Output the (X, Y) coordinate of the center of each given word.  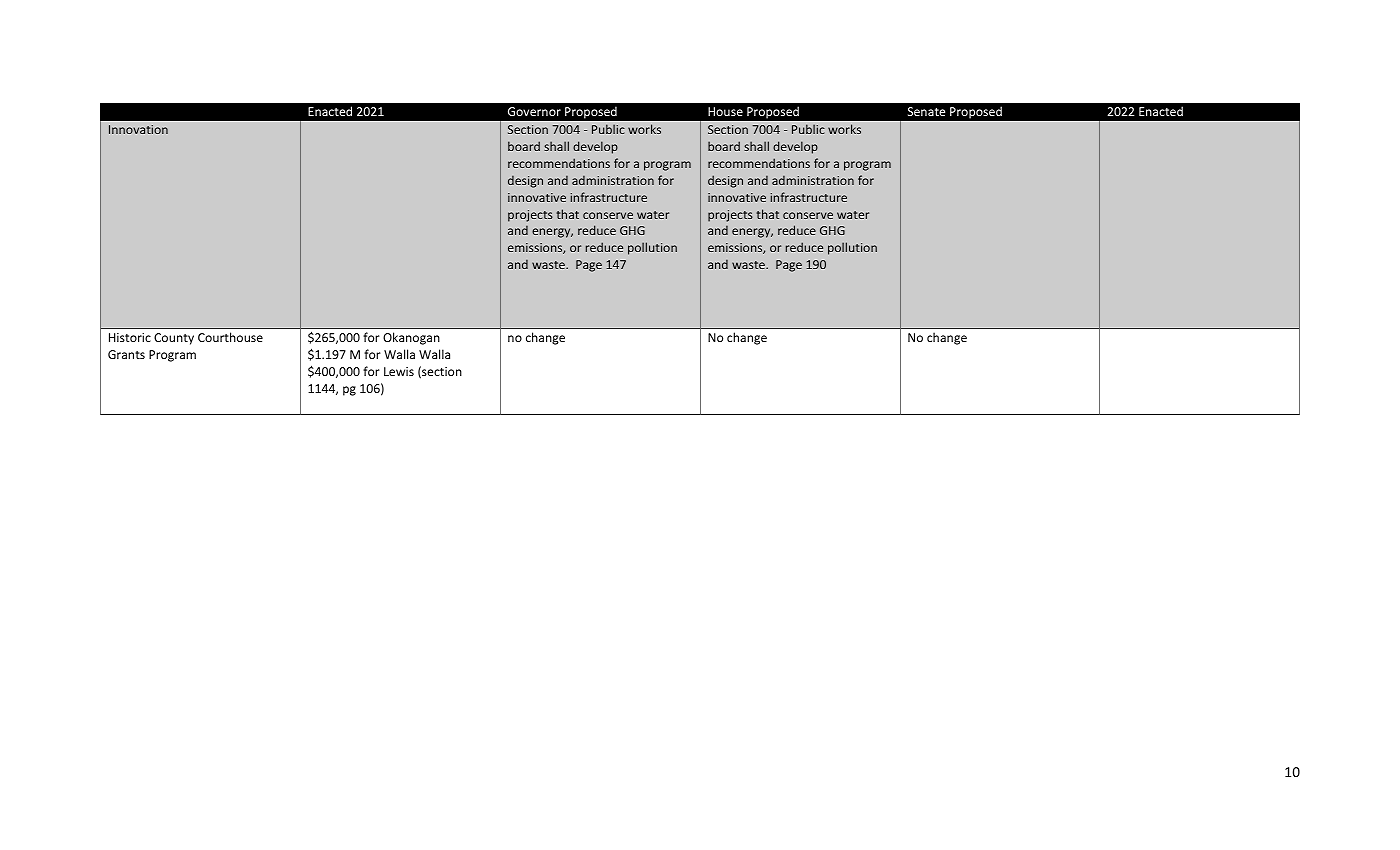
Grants (126, 354)
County (174, 339)
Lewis (399, 371)
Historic (130, 337)
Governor (534, 111)
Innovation (138, 129)
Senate (926, 111)
